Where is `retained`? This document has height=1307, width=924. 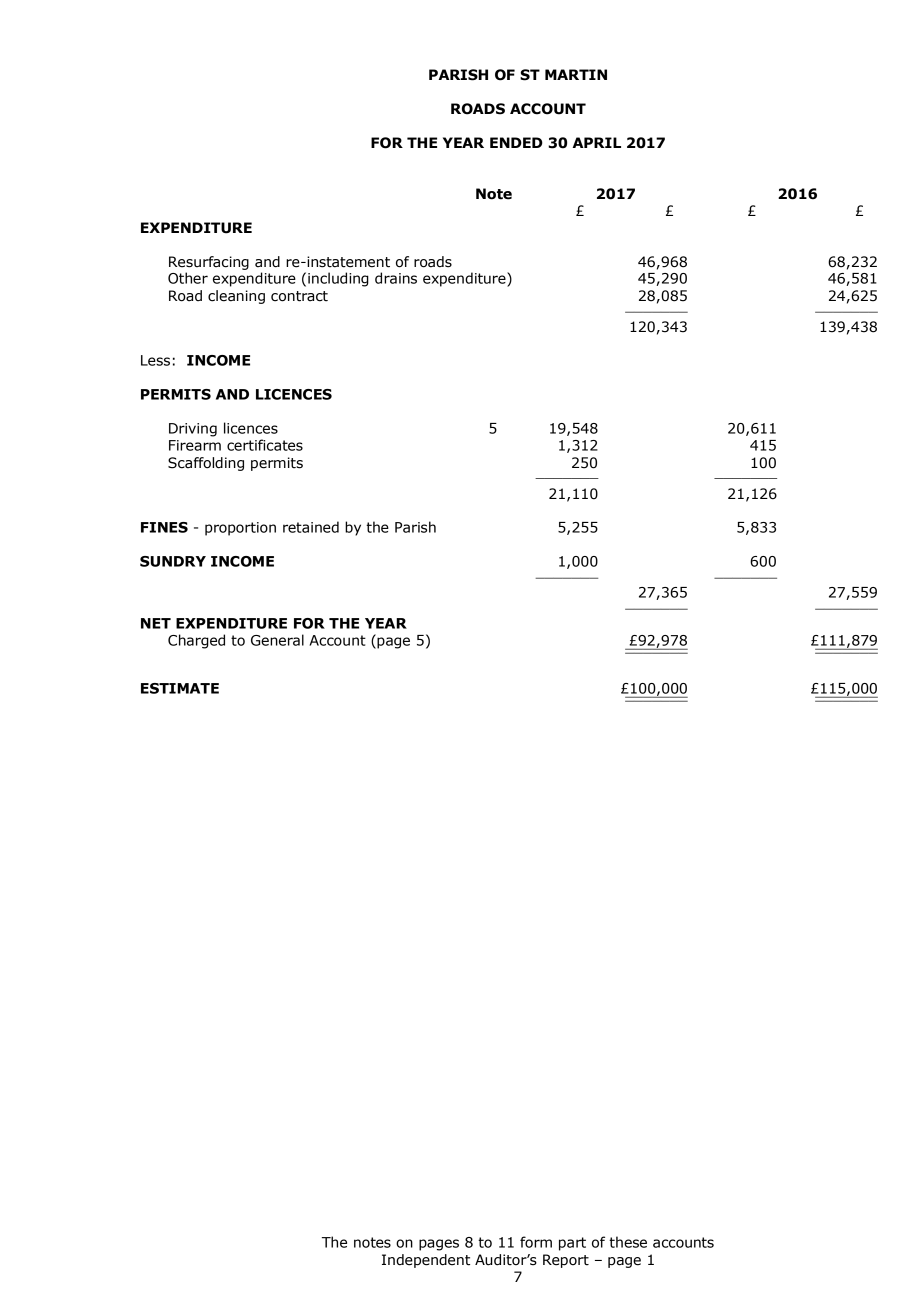 retained is located at coordinates (311, 527).
